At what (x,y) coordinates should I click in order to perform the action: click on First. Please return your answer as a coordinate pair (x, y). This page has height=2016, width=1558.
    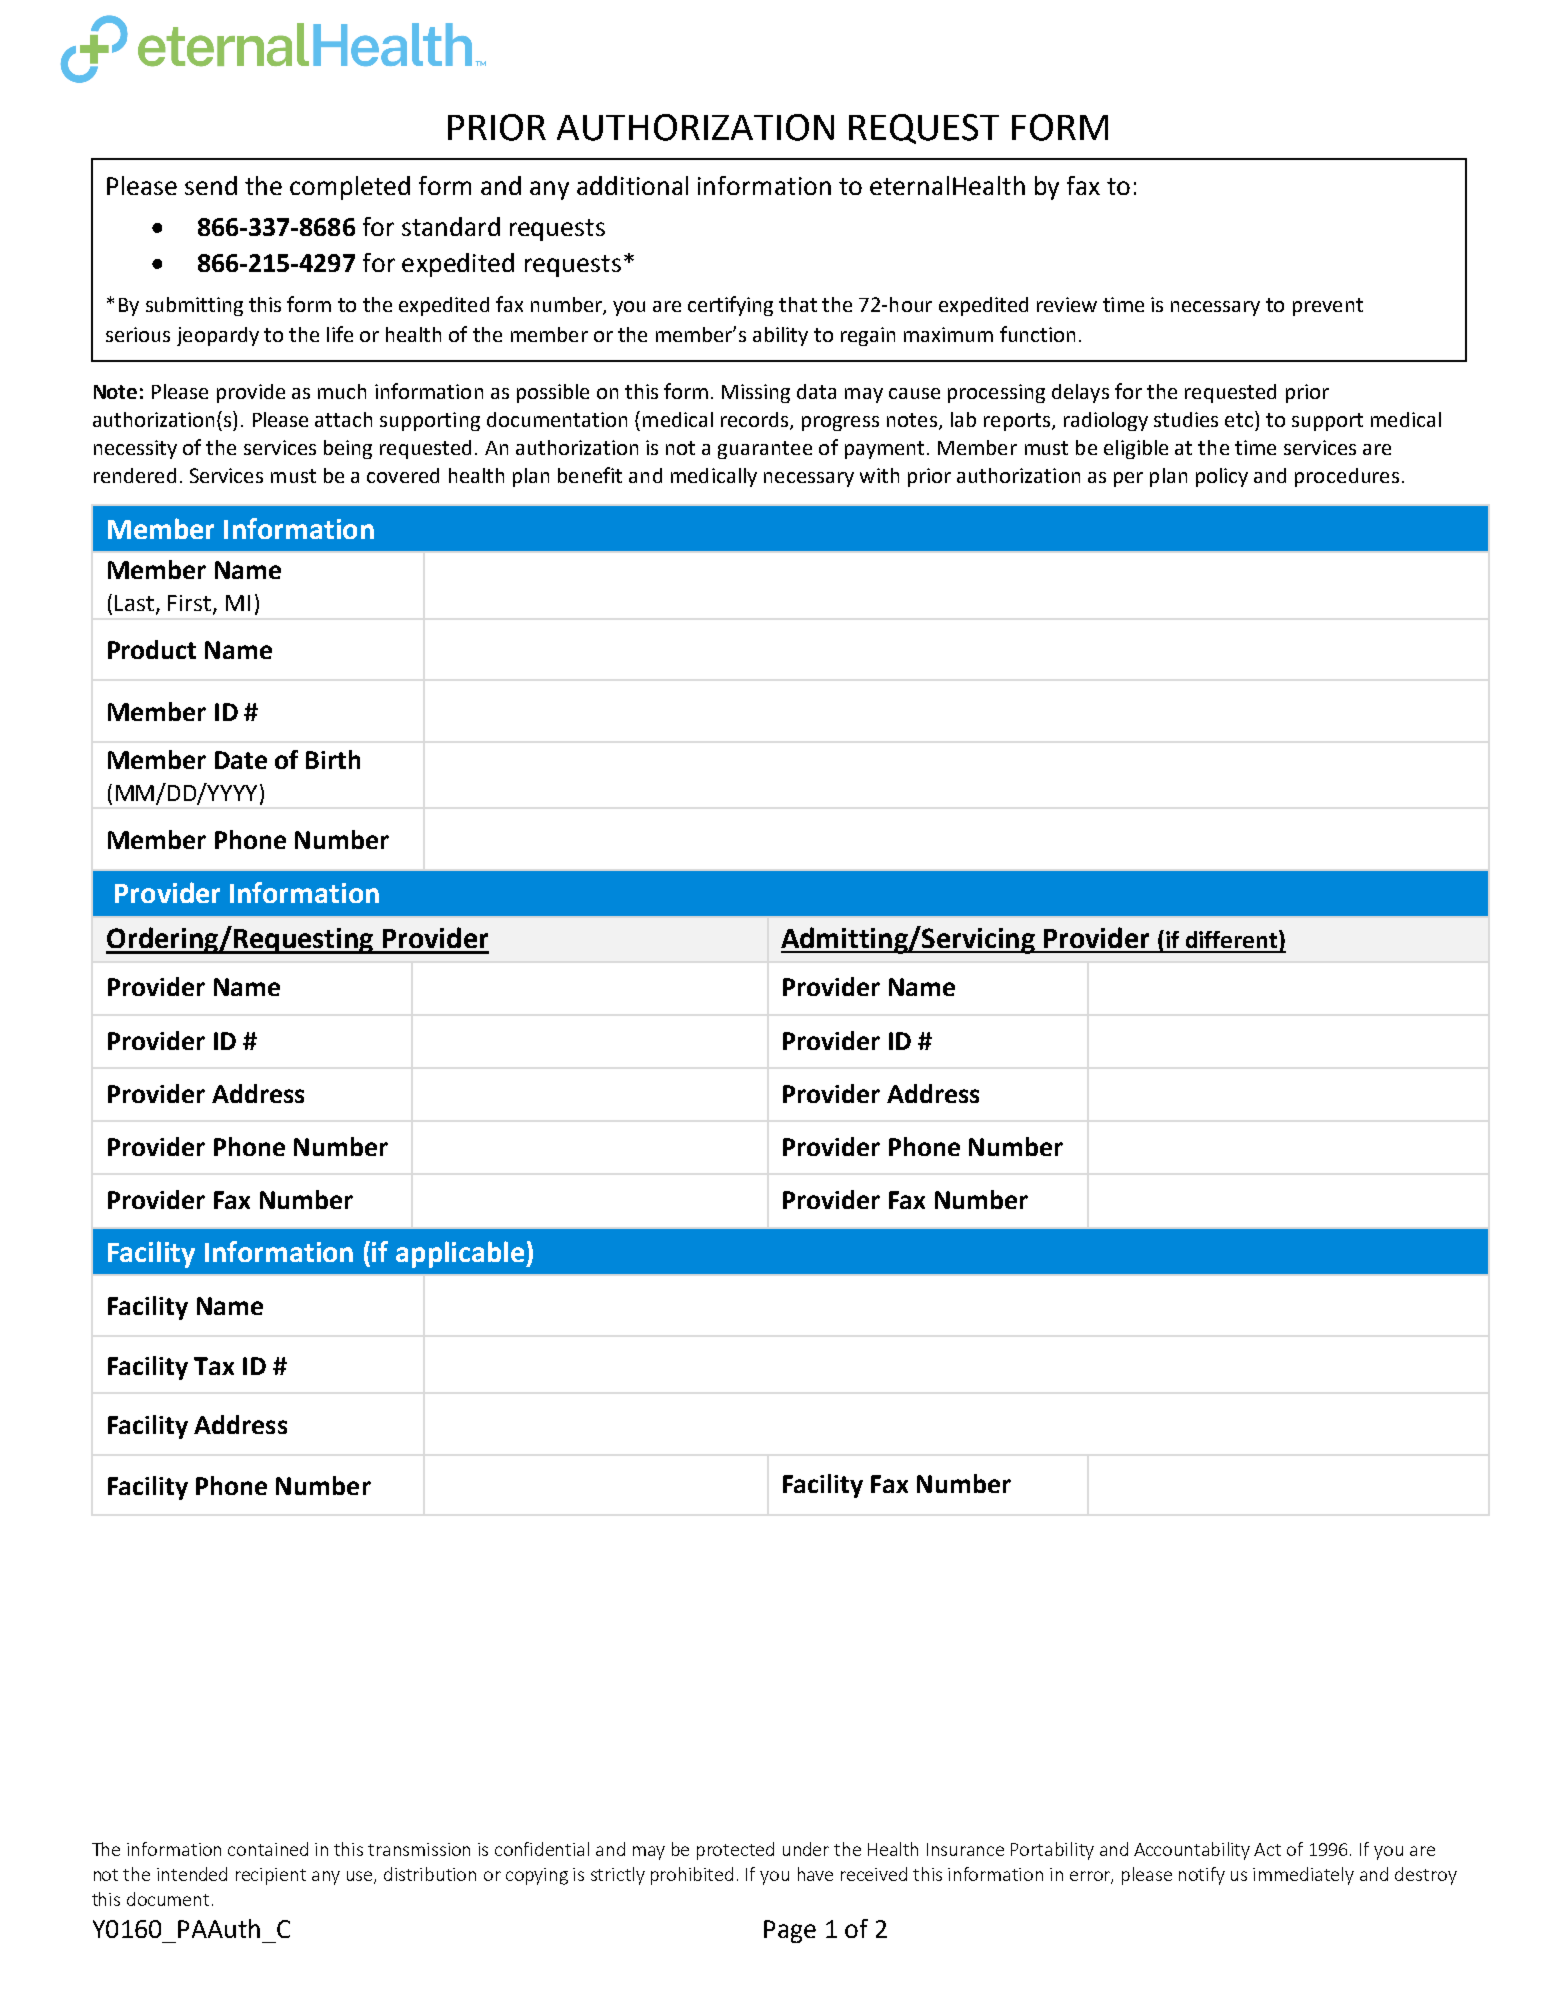
    Looking at the image, I should click on (191, 604).
